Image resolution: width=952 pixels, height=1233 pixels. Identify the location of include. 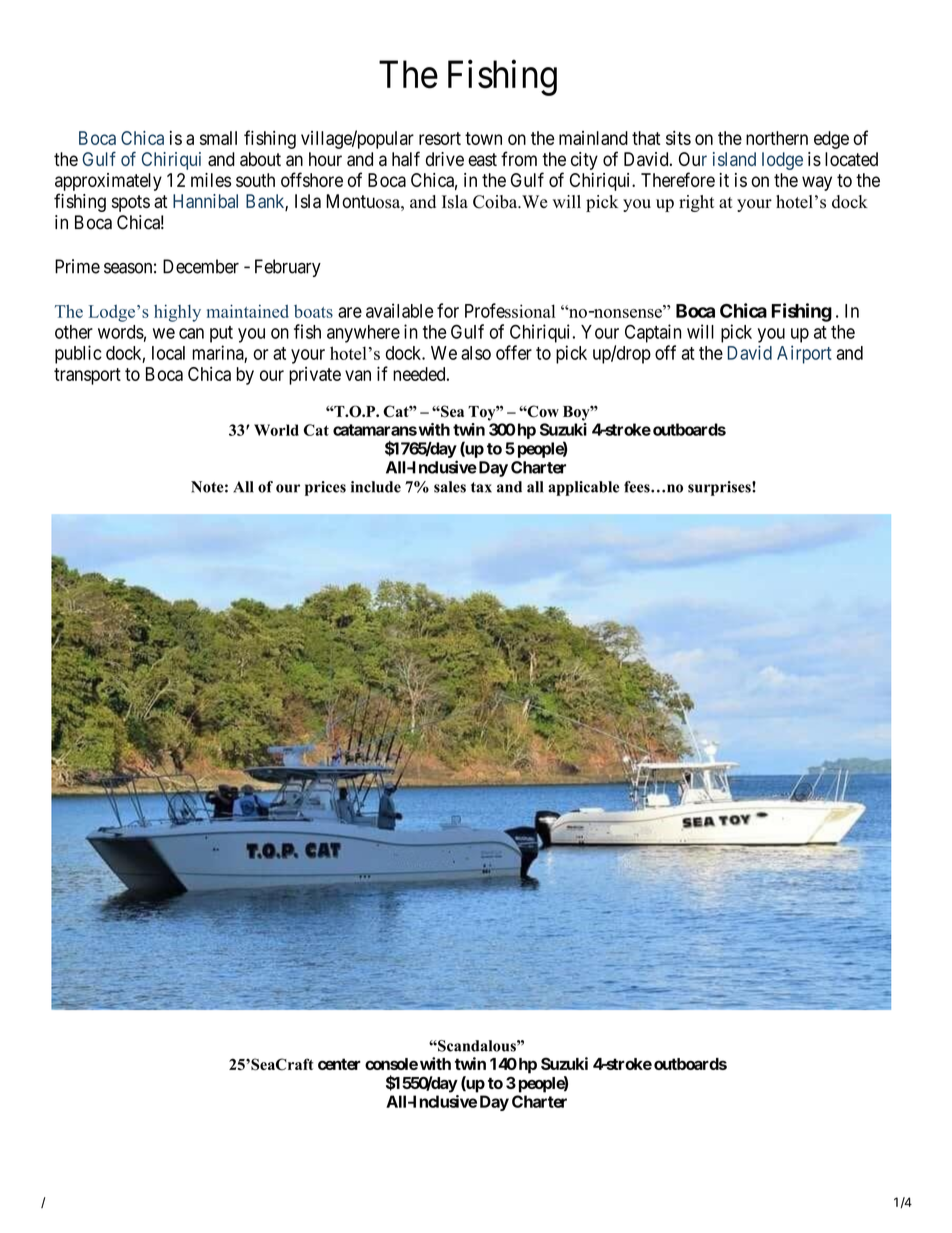
(376, 487).
